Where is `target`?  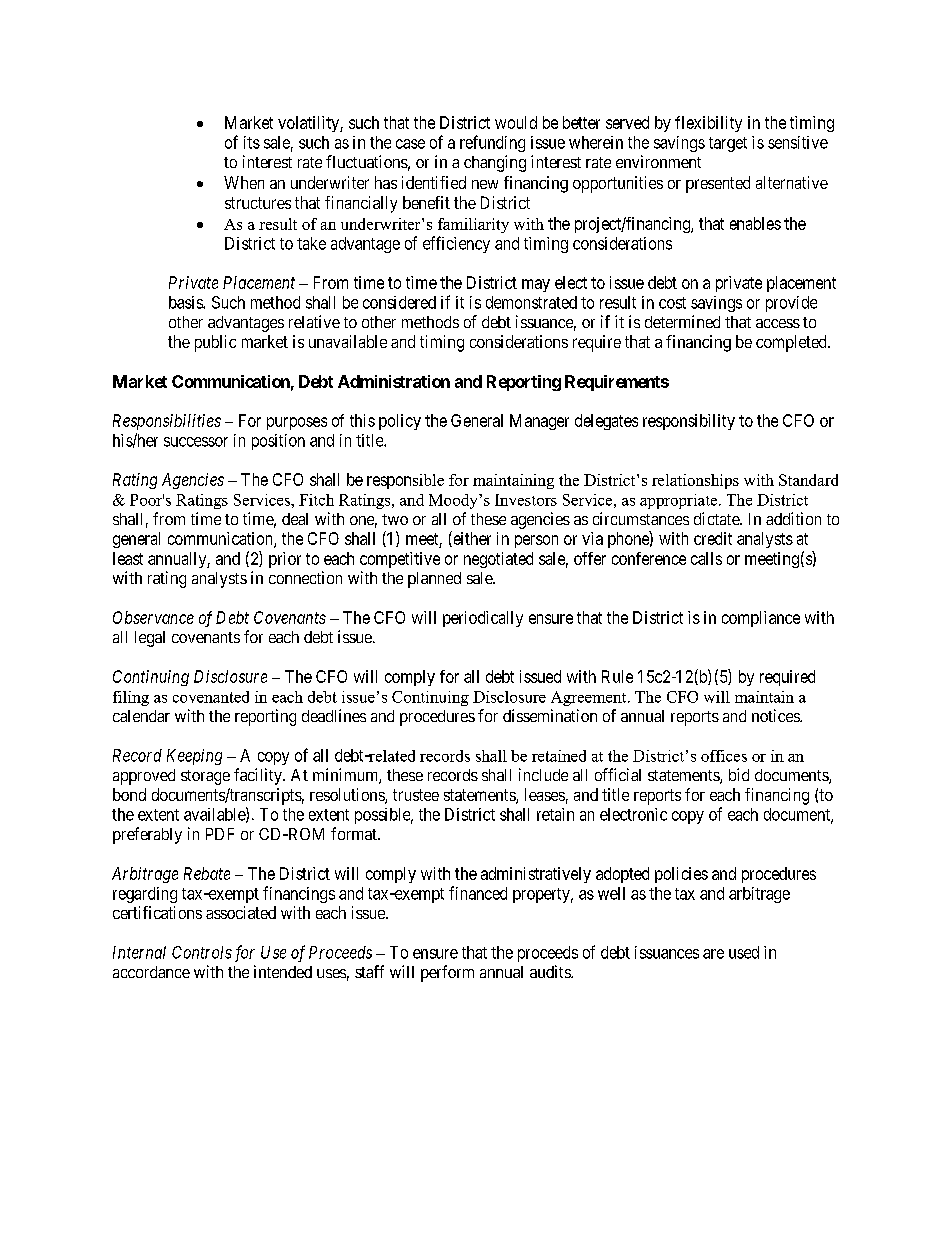
target is located at coordinates (728, 144).
